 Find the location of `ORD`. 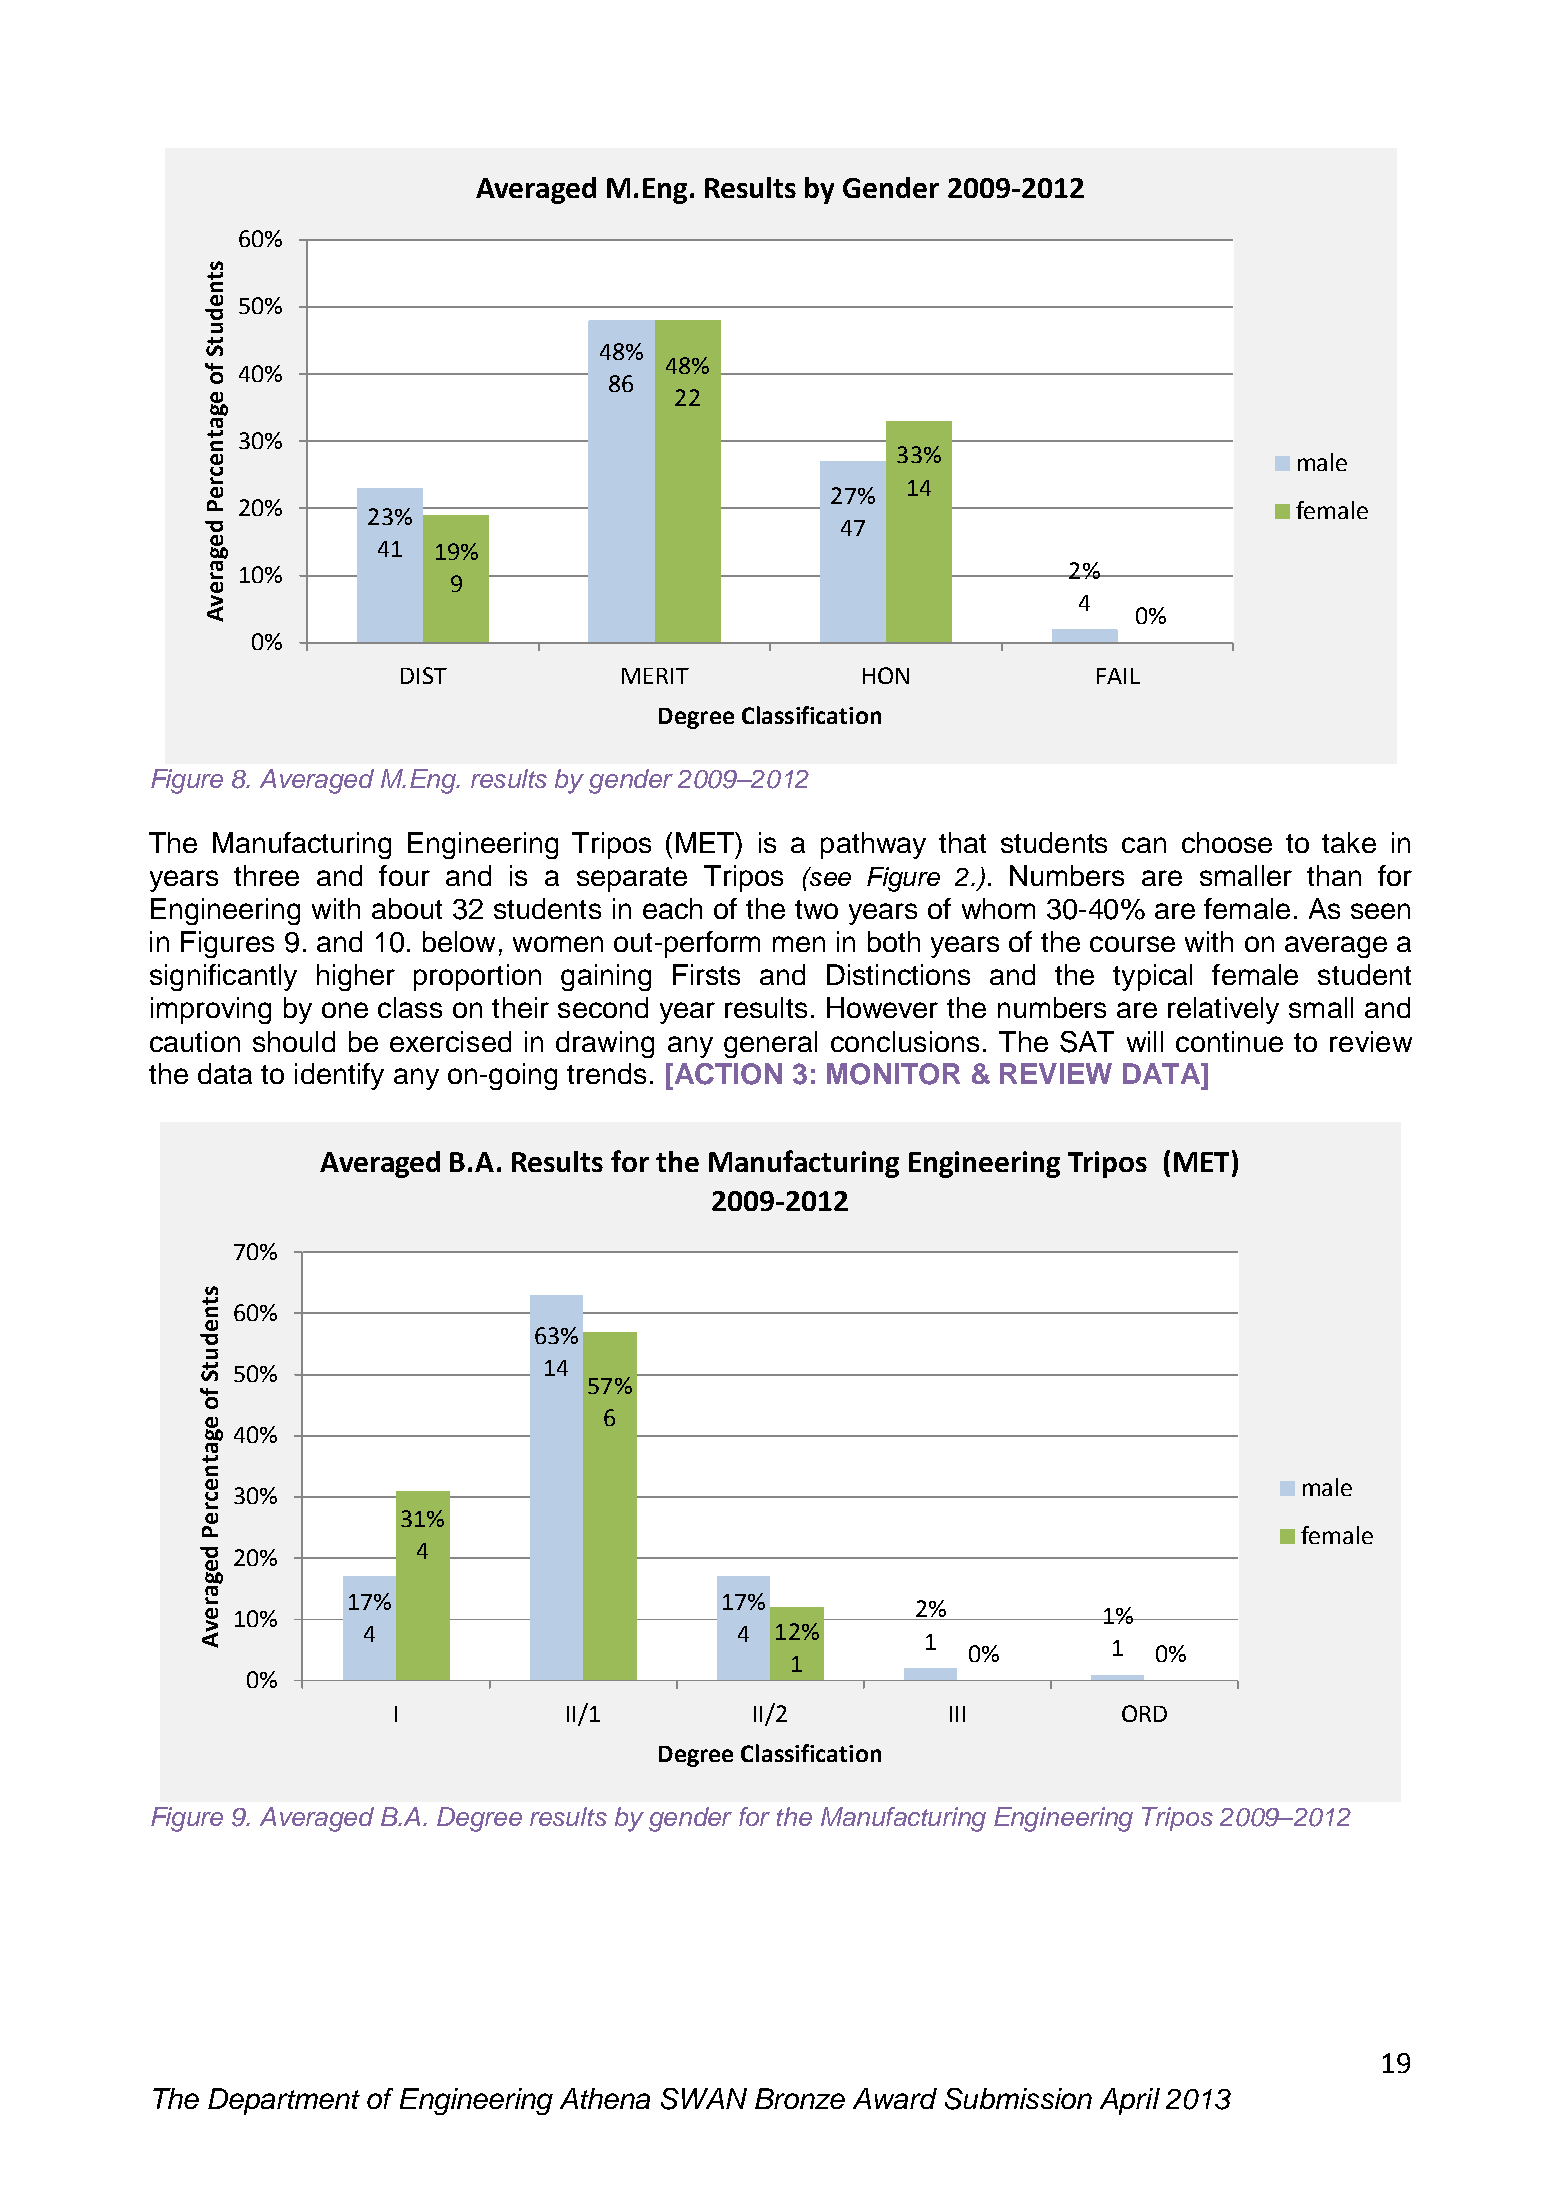

ORD is located at coordinates (1144, 1713).
